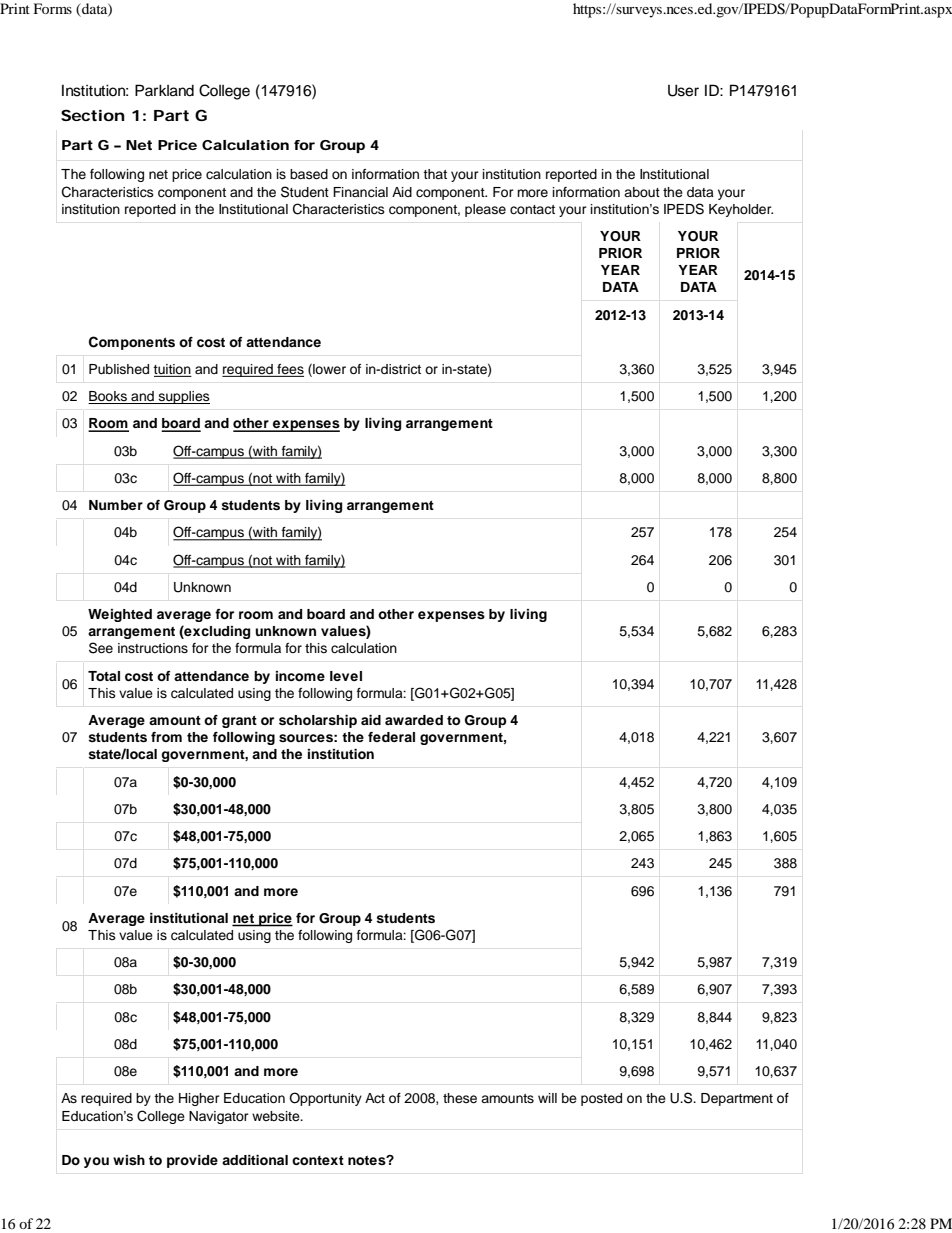 The image size is (952, 1233). What do you see at coordinates (309, 174) in the document?
I see `based` at bounding box center [309, 174].
